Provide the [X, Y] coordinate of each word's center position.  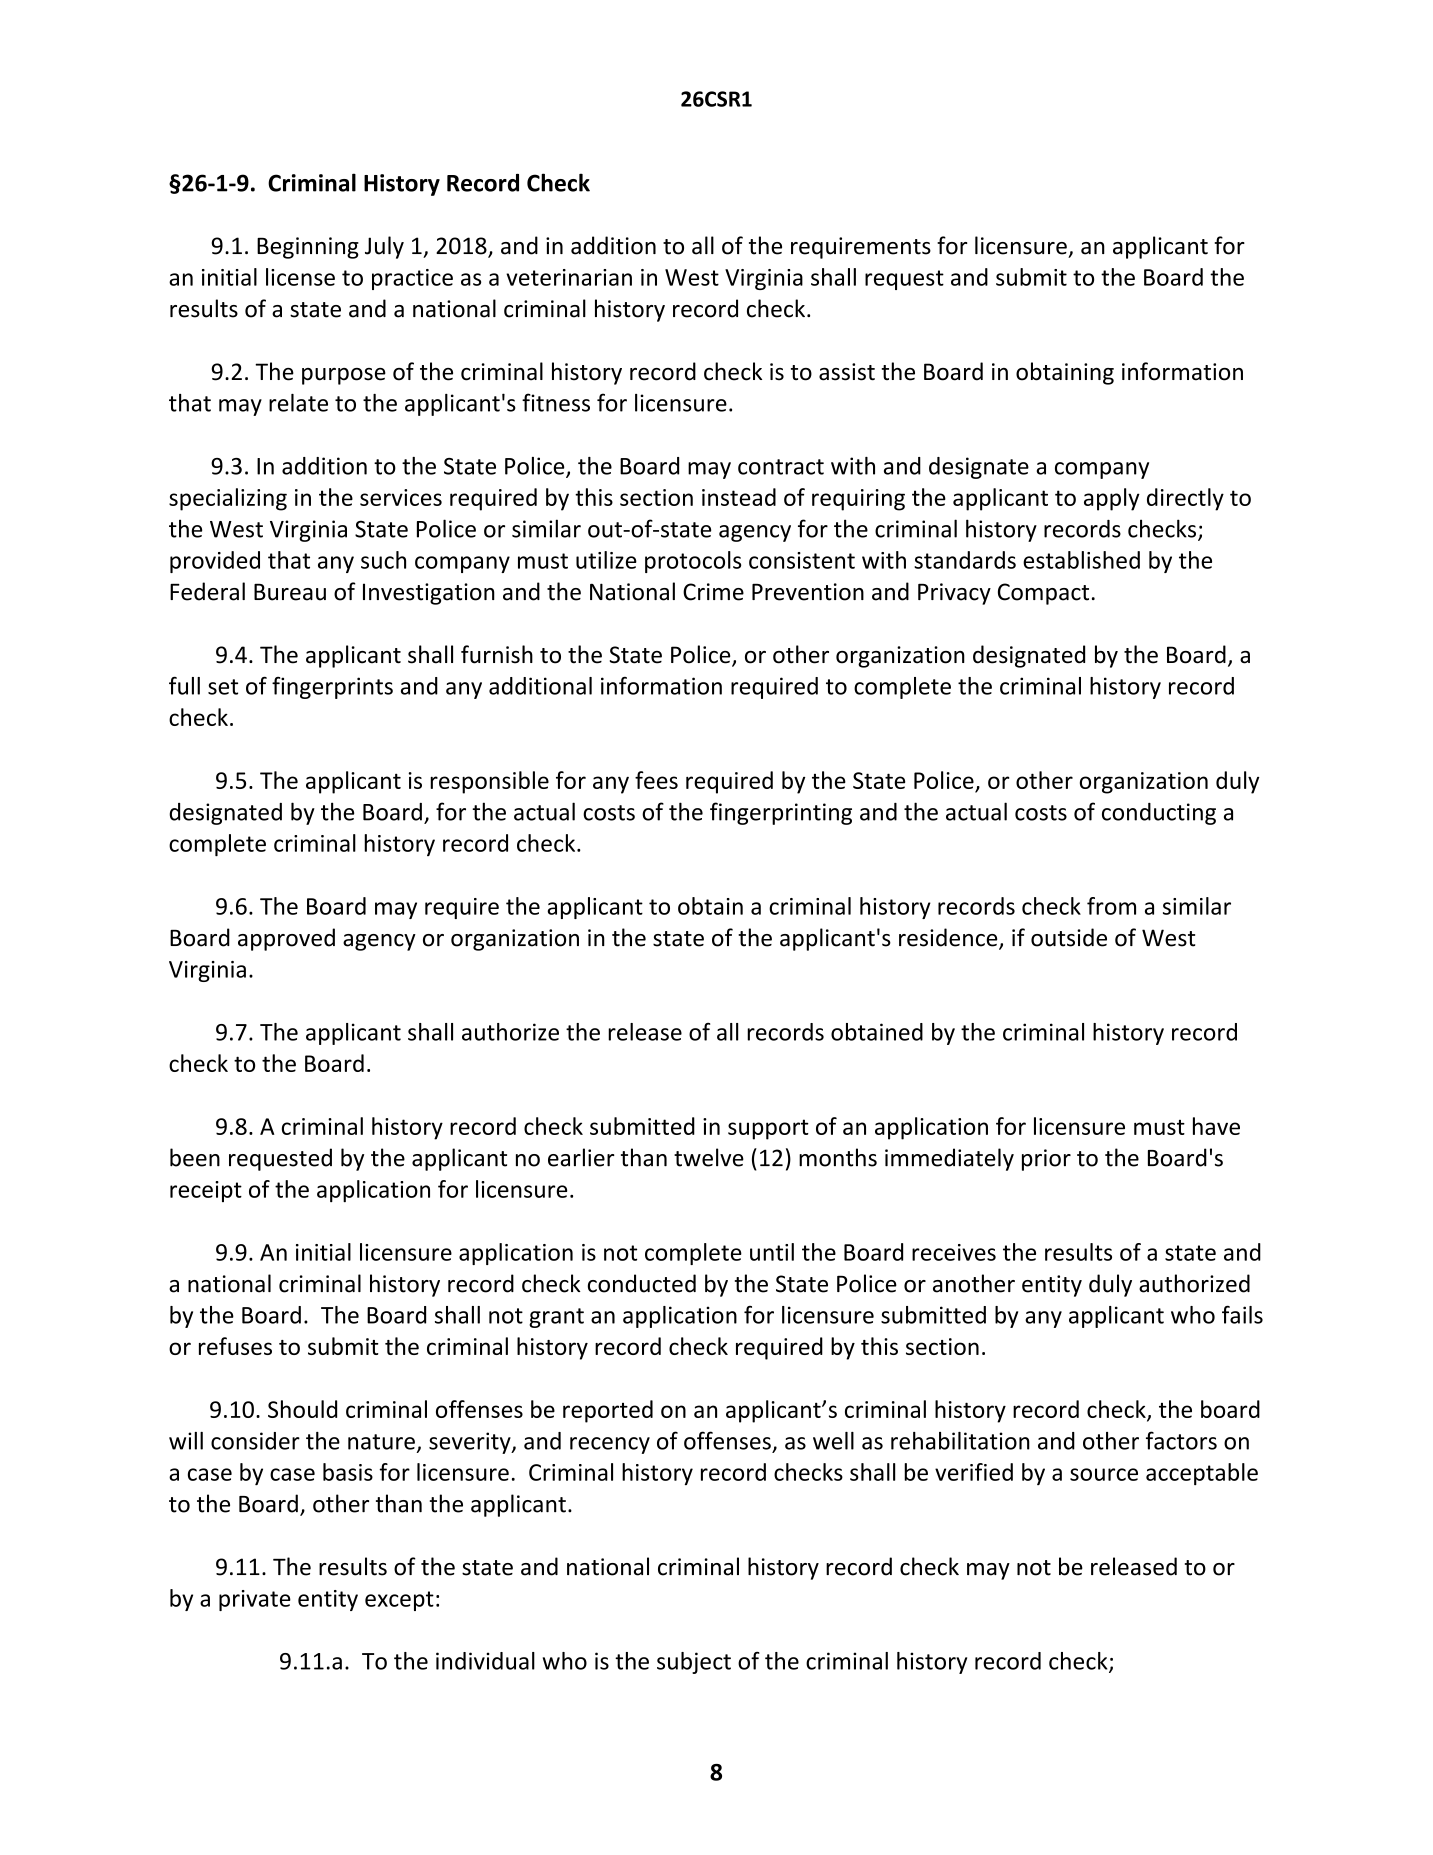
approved [286, 939]
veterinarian [569, 277]
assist [847, 372]
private [255, 1600]
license [300, 277]
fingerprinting [781, 813]
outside [1069, 937]
